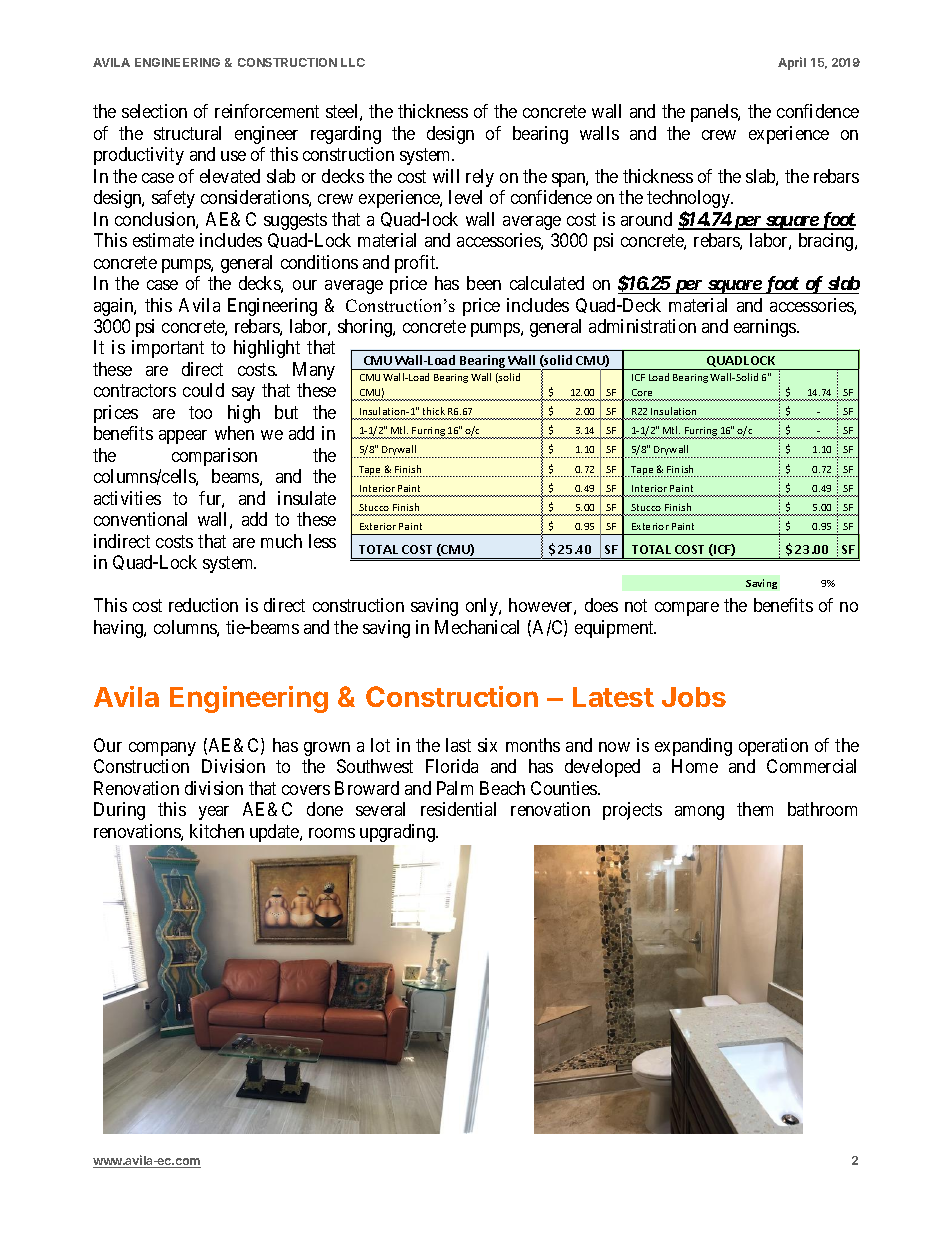  I want to click on earnings, so click(766, 328).
